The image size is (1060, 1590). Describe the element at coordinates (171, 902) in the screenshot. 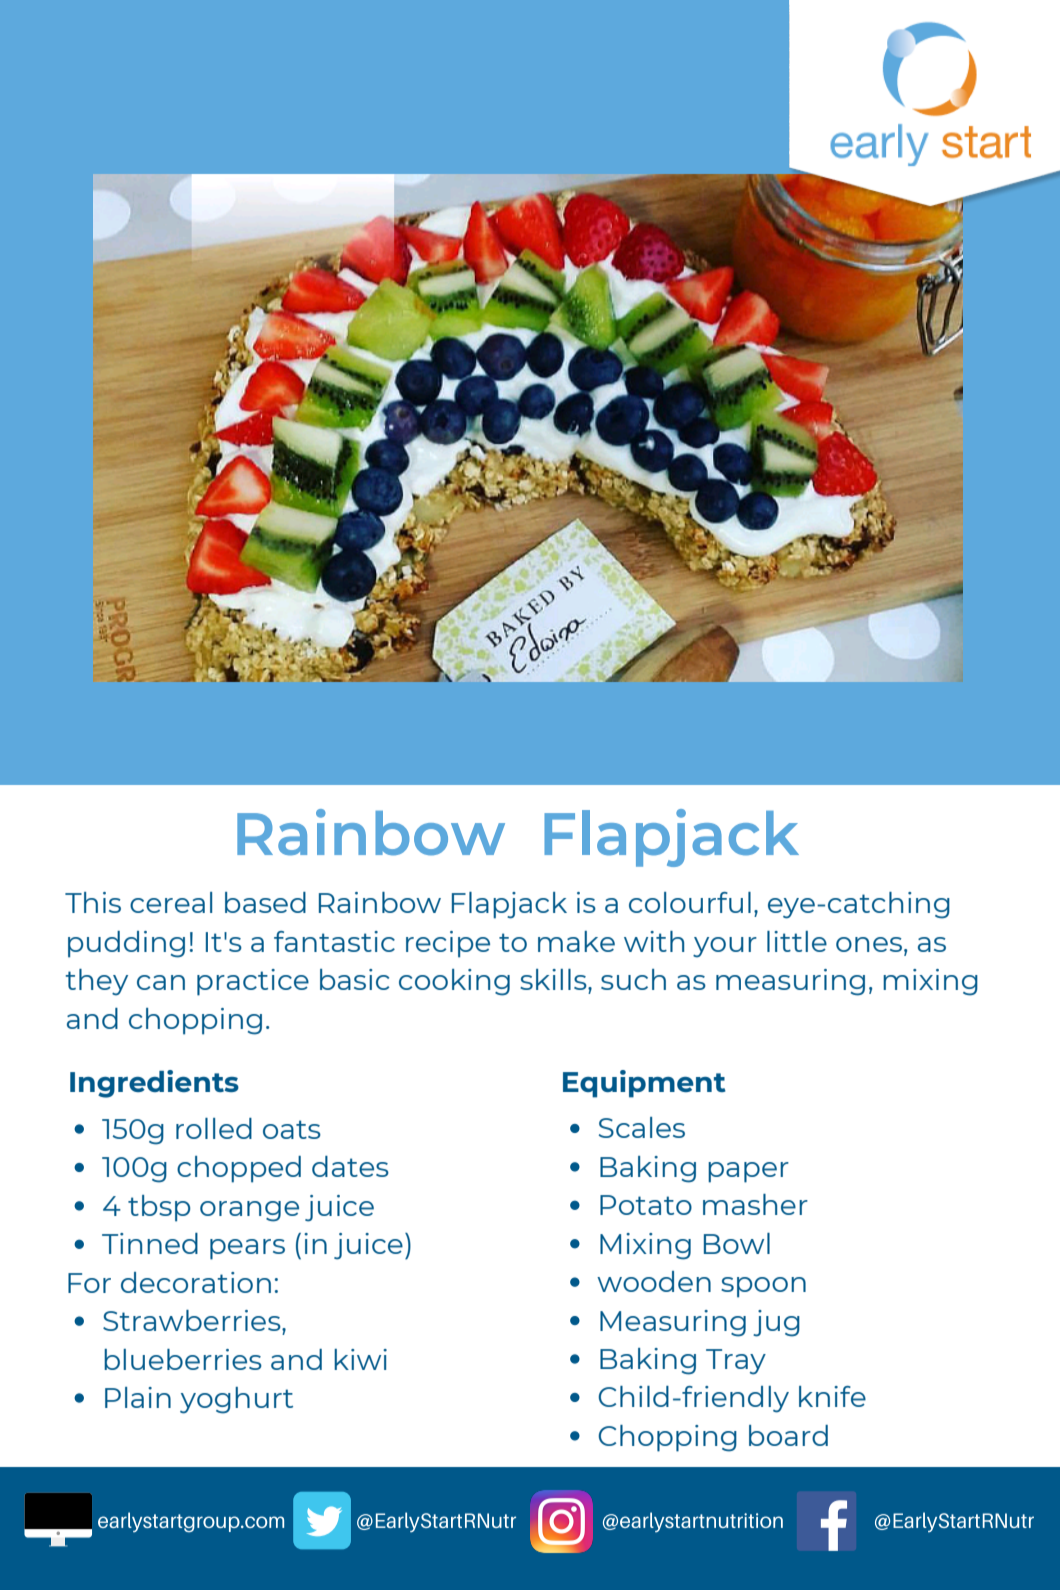

I see `cereal` at that location.
